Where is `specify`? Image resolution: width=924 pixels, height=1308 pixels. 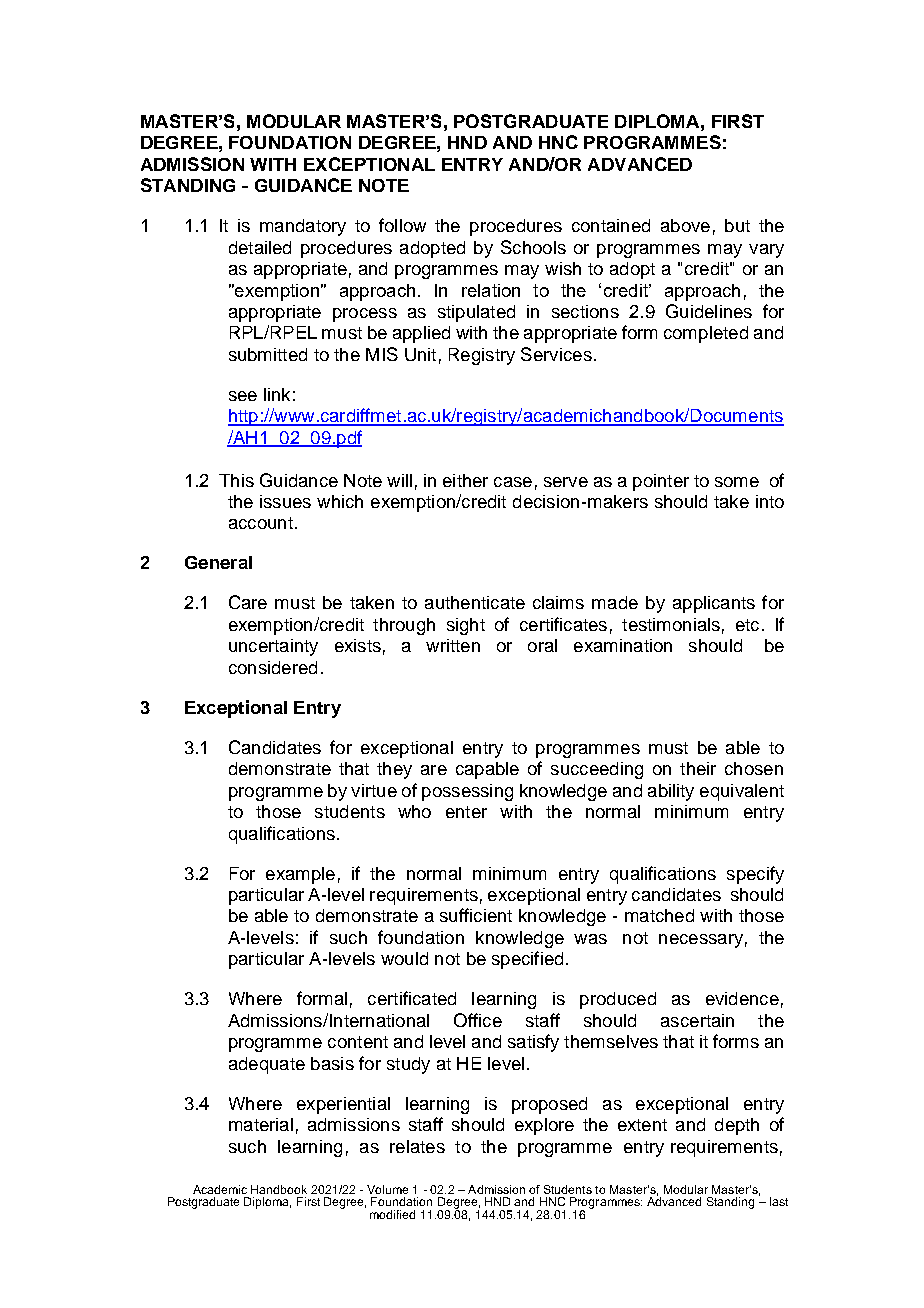 specify is located at coordinates (755, 875).
